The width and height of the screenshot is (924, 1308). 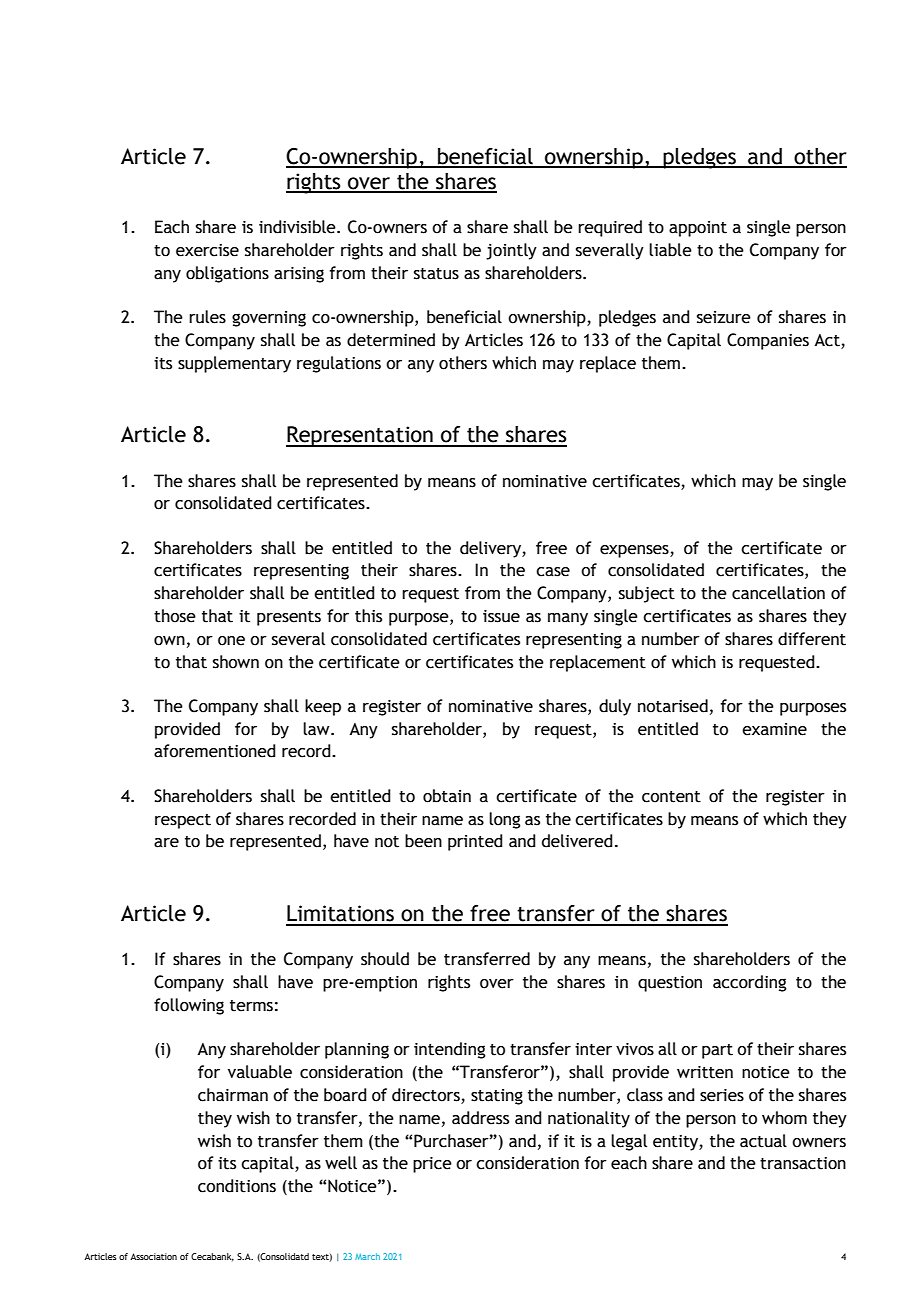 I want to click on examine, so click(x=774, y=729).
